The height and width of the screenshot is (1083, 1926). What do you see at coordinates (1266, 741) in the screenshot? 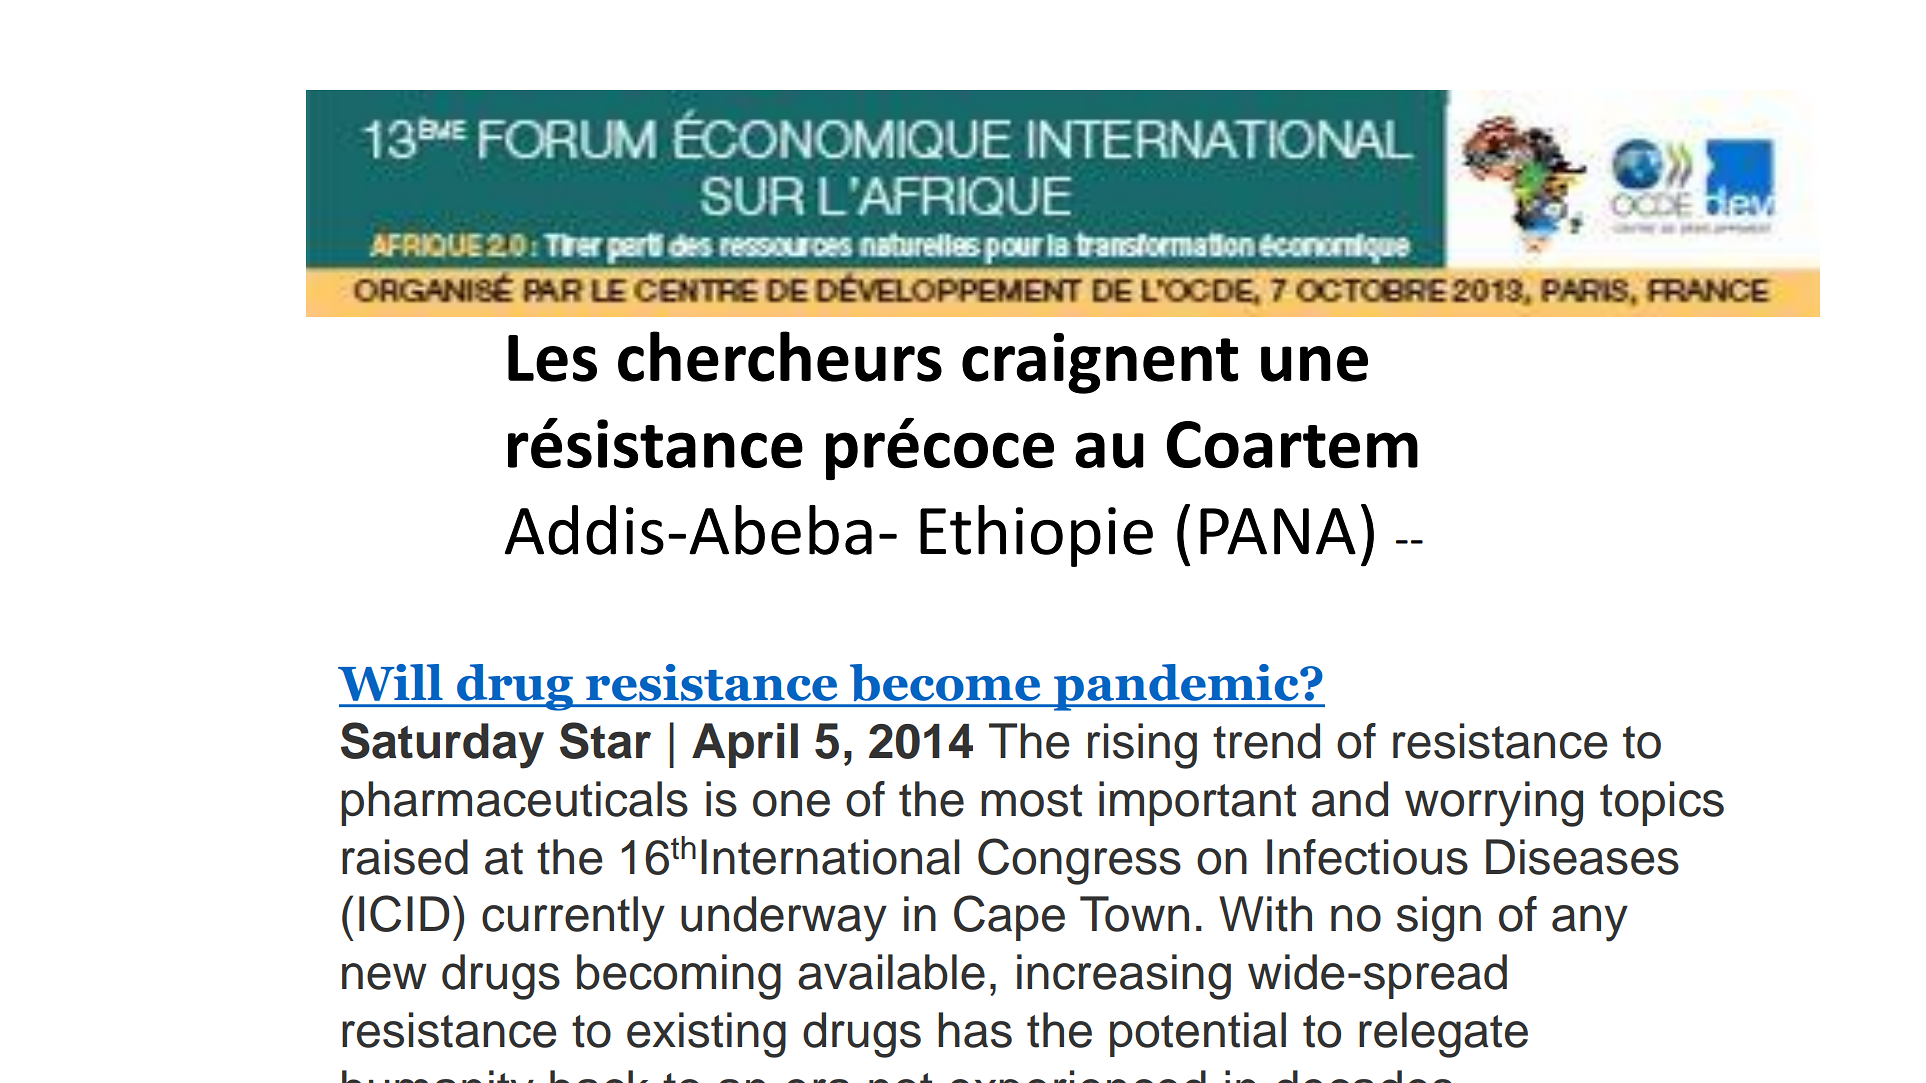
I see `trend` at bounding box center [1266, 741].
